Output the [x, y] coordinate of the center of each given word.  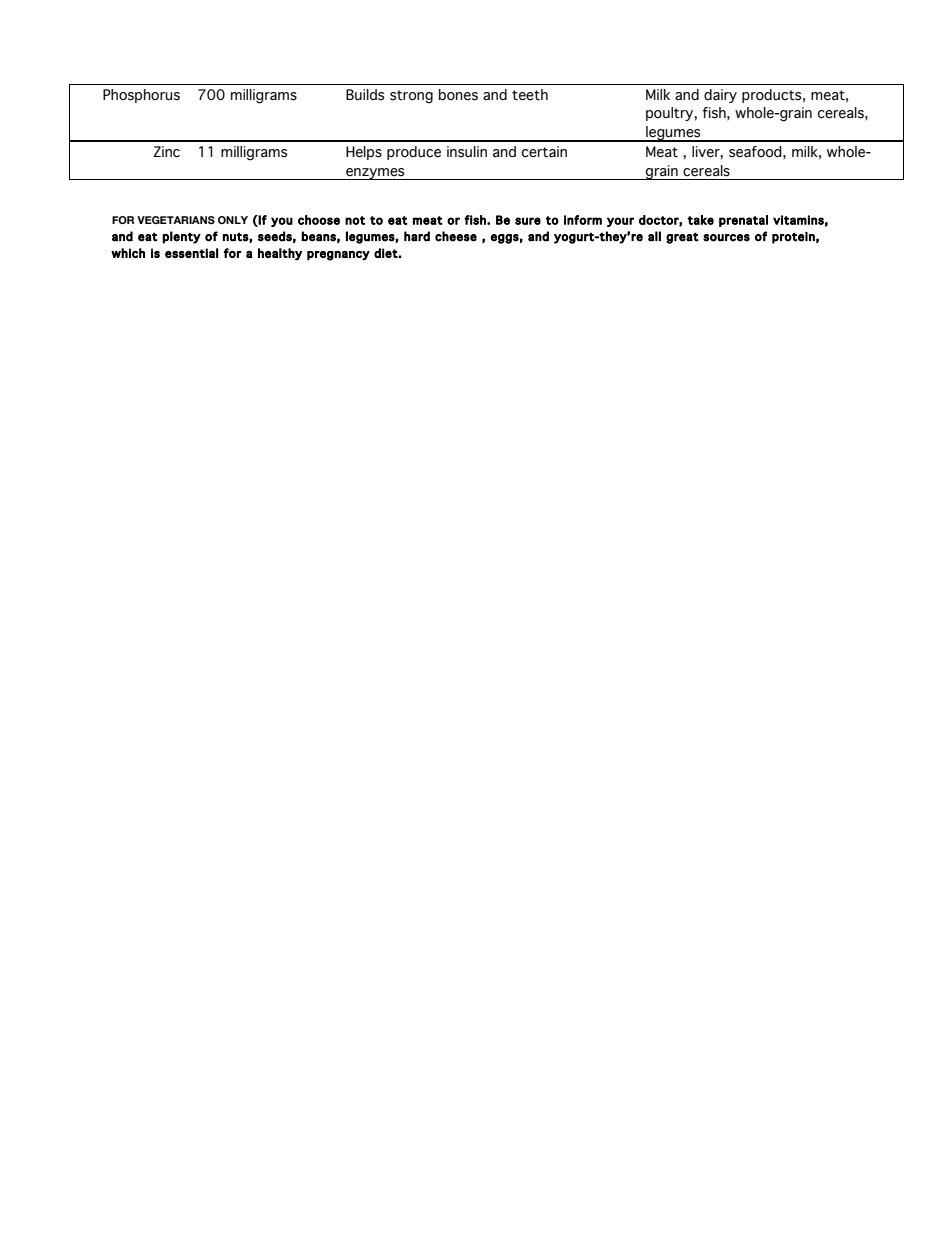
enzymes [375, 174]
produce [414, 153]
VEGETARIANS [176, 220]
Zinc [166, 152]
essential [191, 253]
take [700, 220]
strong [411, 97]
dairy [720, 96]
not [355, 220]
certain [544, 152]
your [620, 222]
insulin [467, 152]
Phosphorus [141, 96]
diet [386, 253]
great [682, 238]
